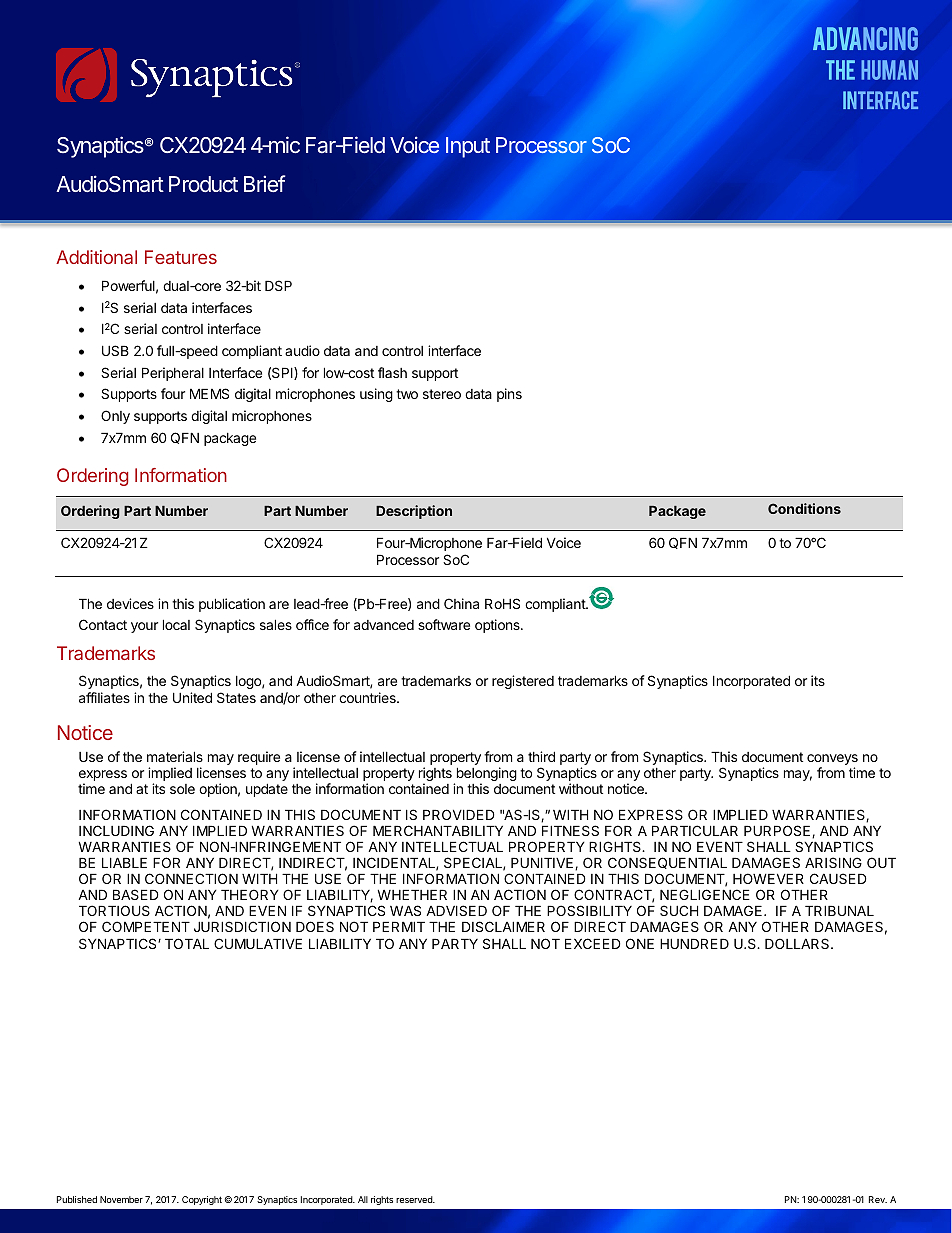  What do you see at coordinates (509, 395) in the screenshot?
I see `pins` at bounding box center [509, 395].
